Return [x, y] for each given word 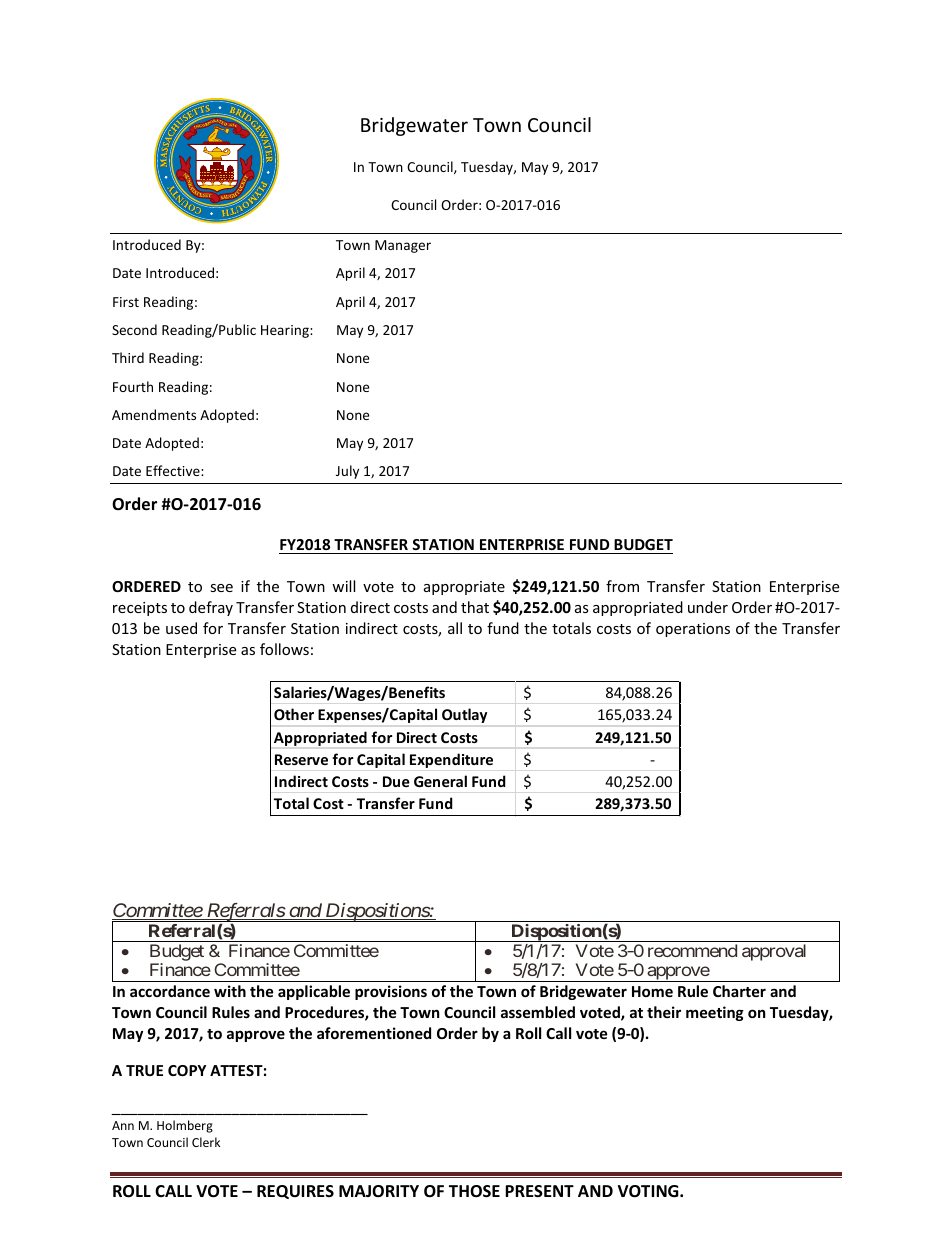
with [230, 991]
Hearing [286, 331]
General [440, 781]
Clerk [206, 1142]
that [475, 607]
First [126, 302]
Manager [403, 246]
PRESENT [539, 1191]
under [708, 607]
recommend [692, 950]
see [221, 588]
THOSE [474, 1191]
